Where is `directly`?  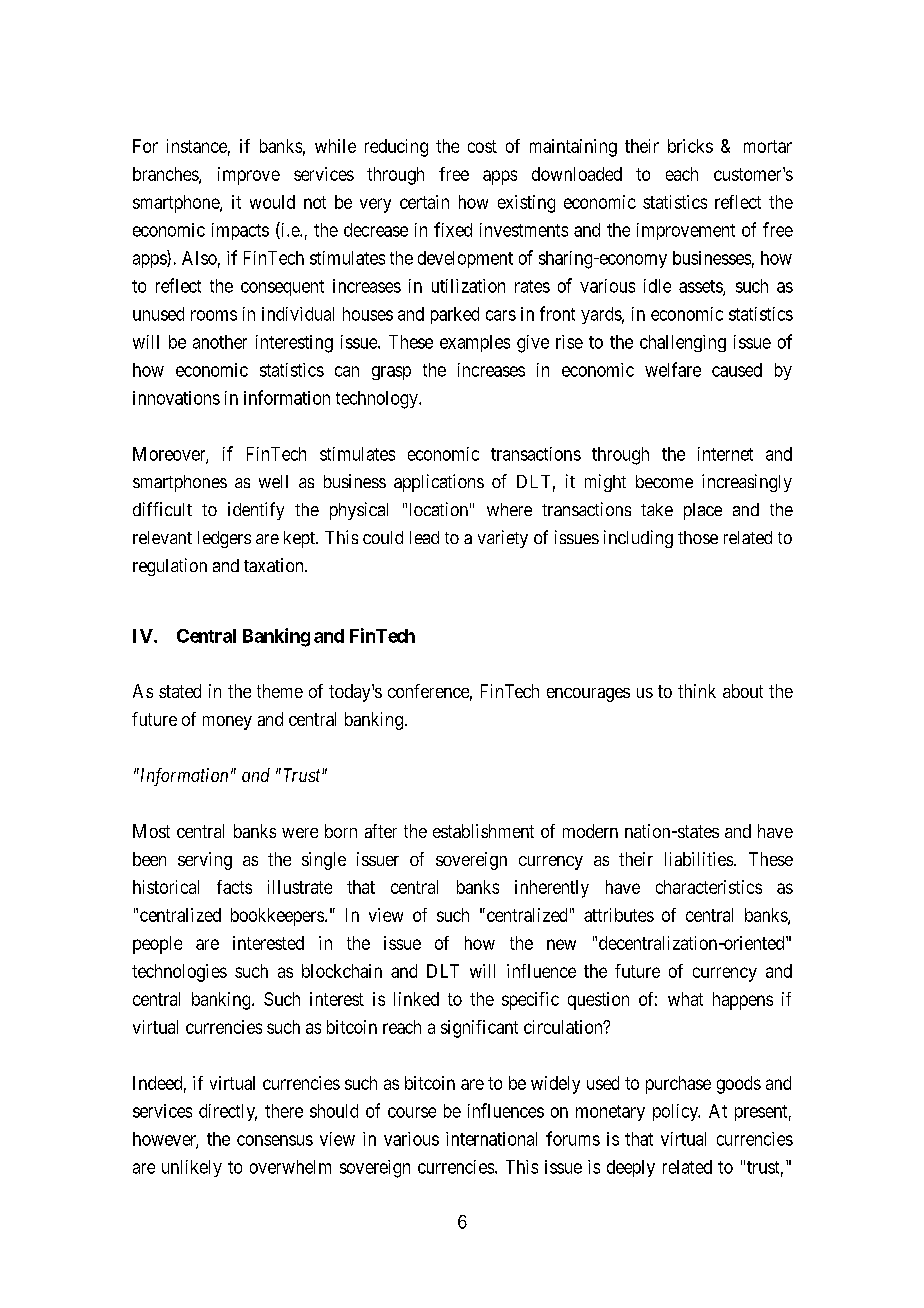
directly is located at coordinates (228, 1112).
